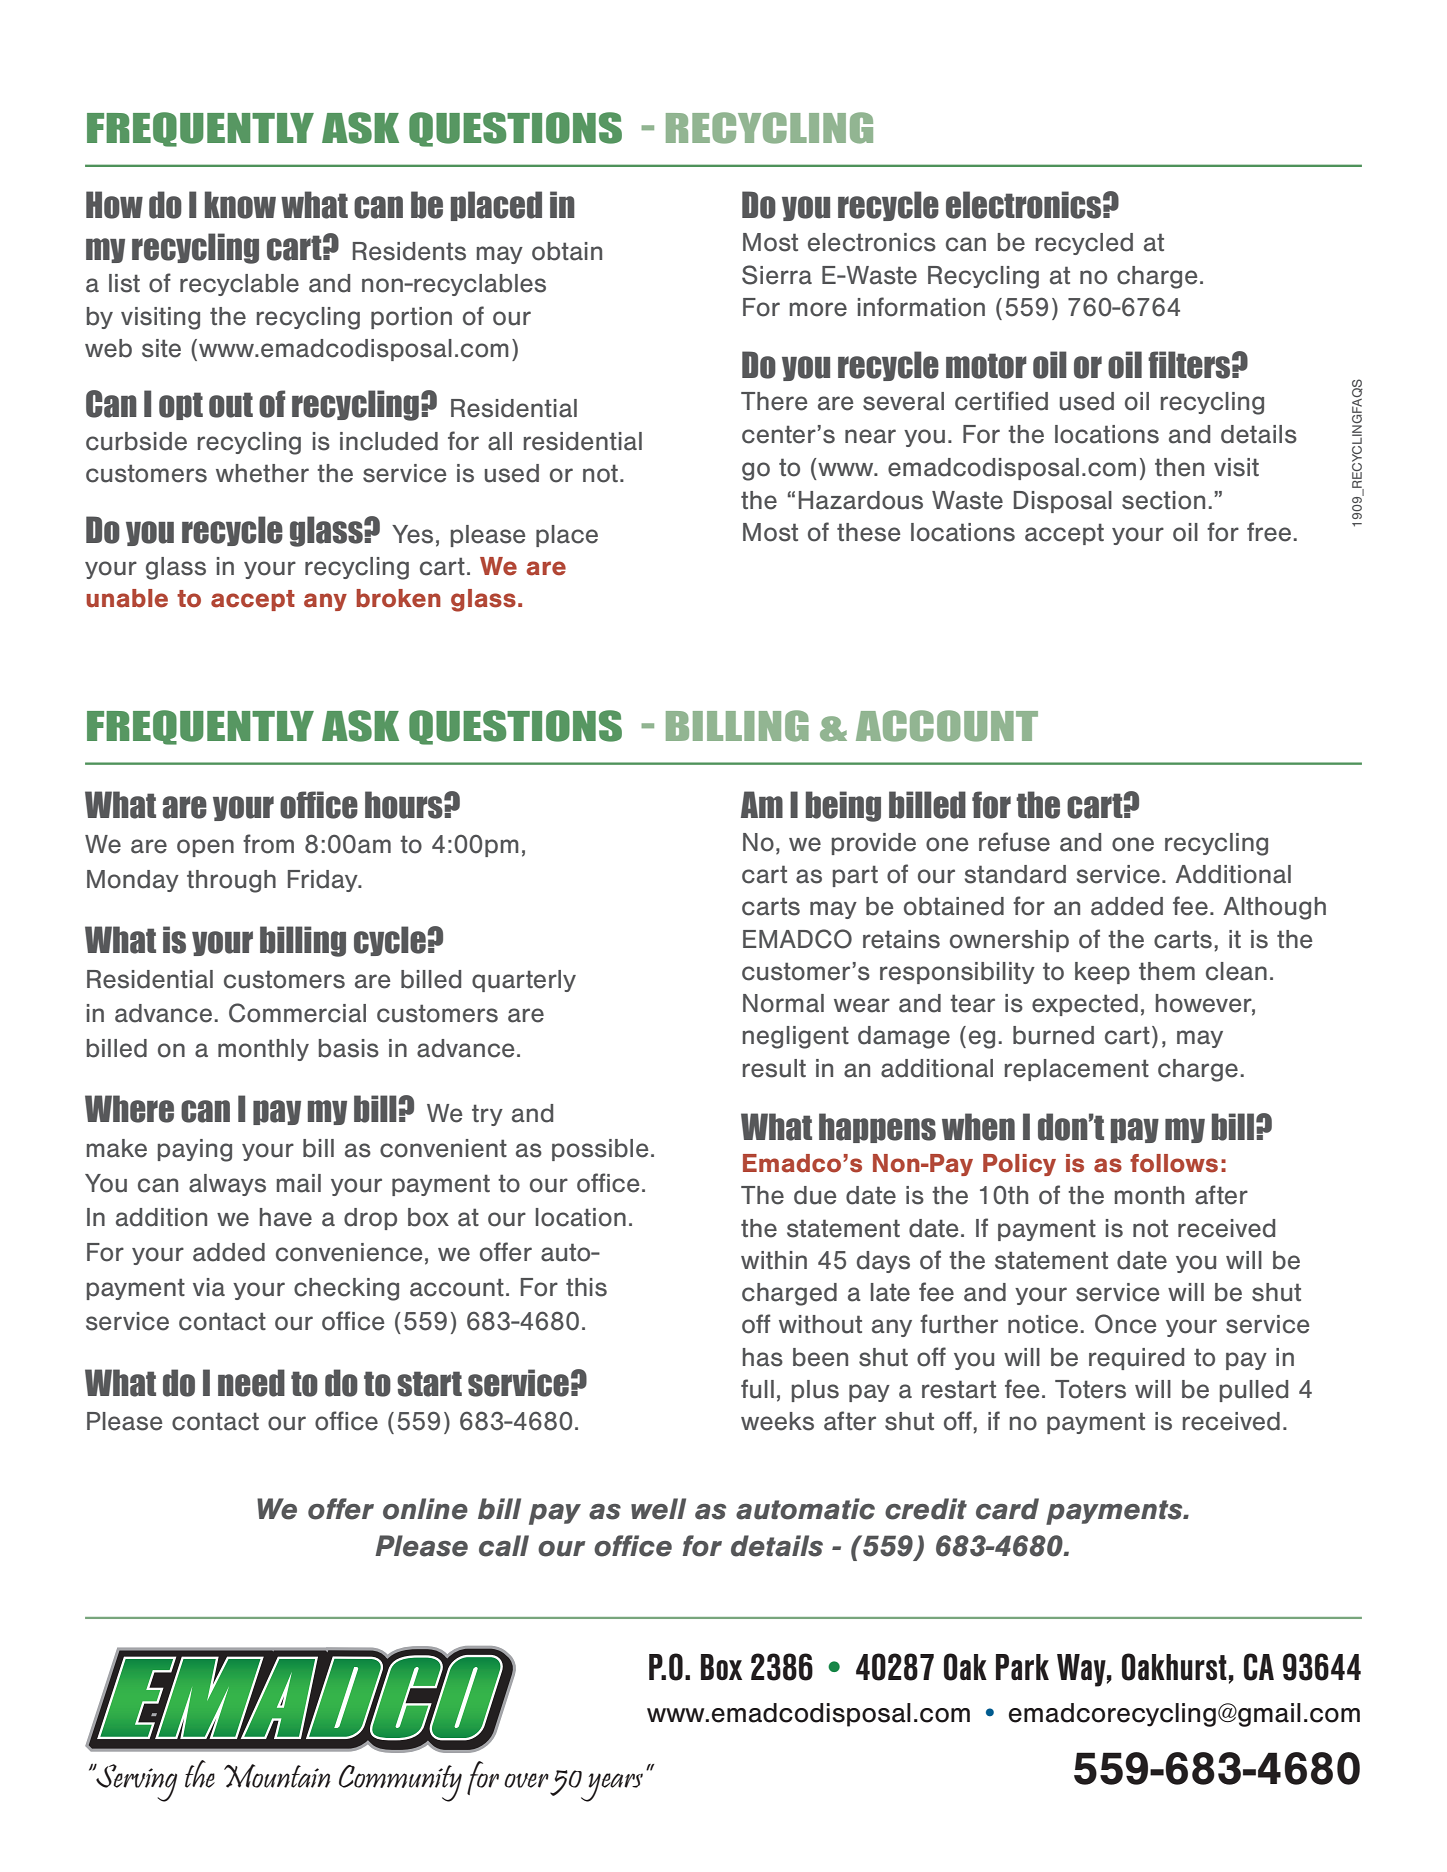 The width and height of the page is (1447, 1872). I want to click on motor, so click(986, 366).
